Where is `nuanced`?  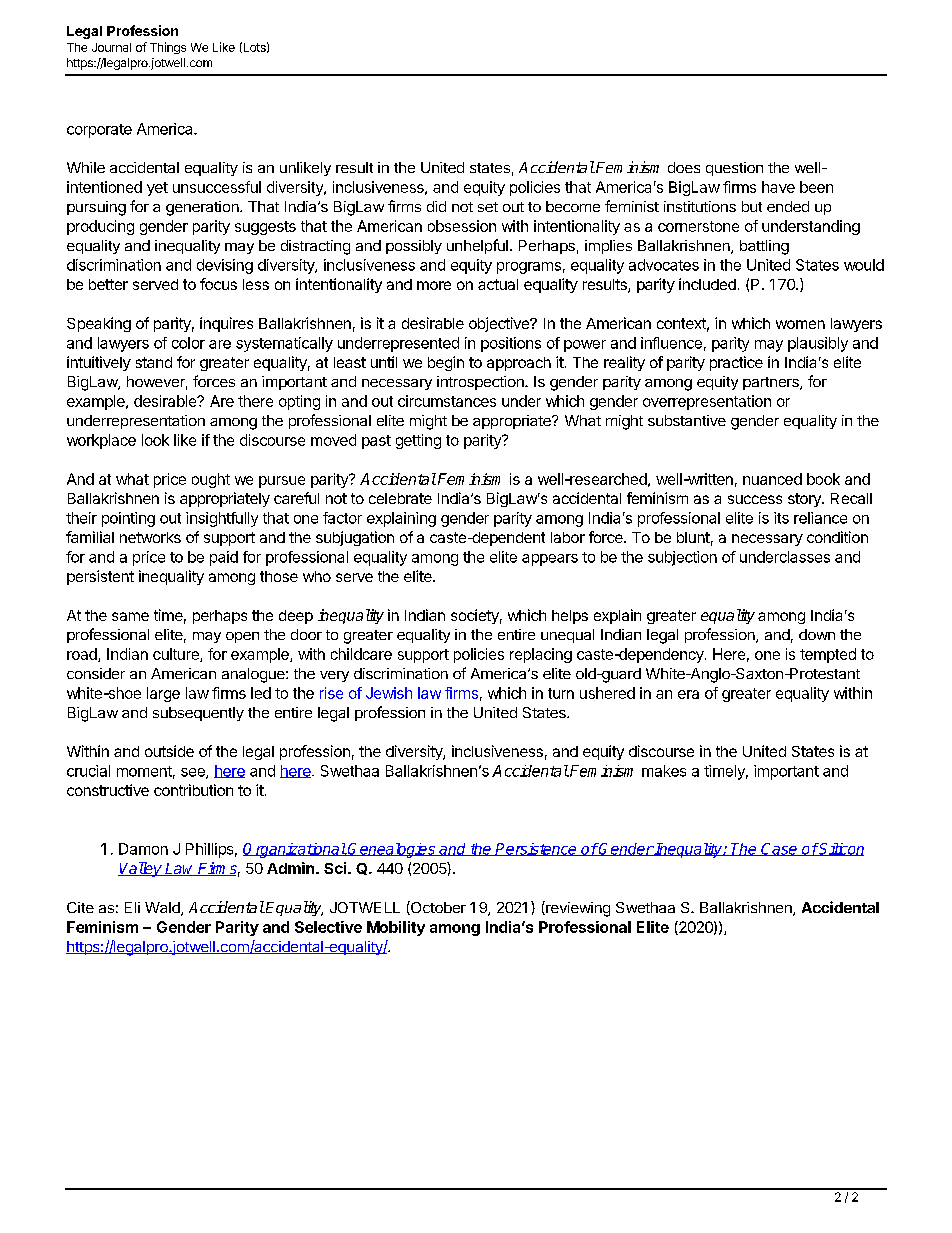 nuanced is located at coordinates (772, 479).
